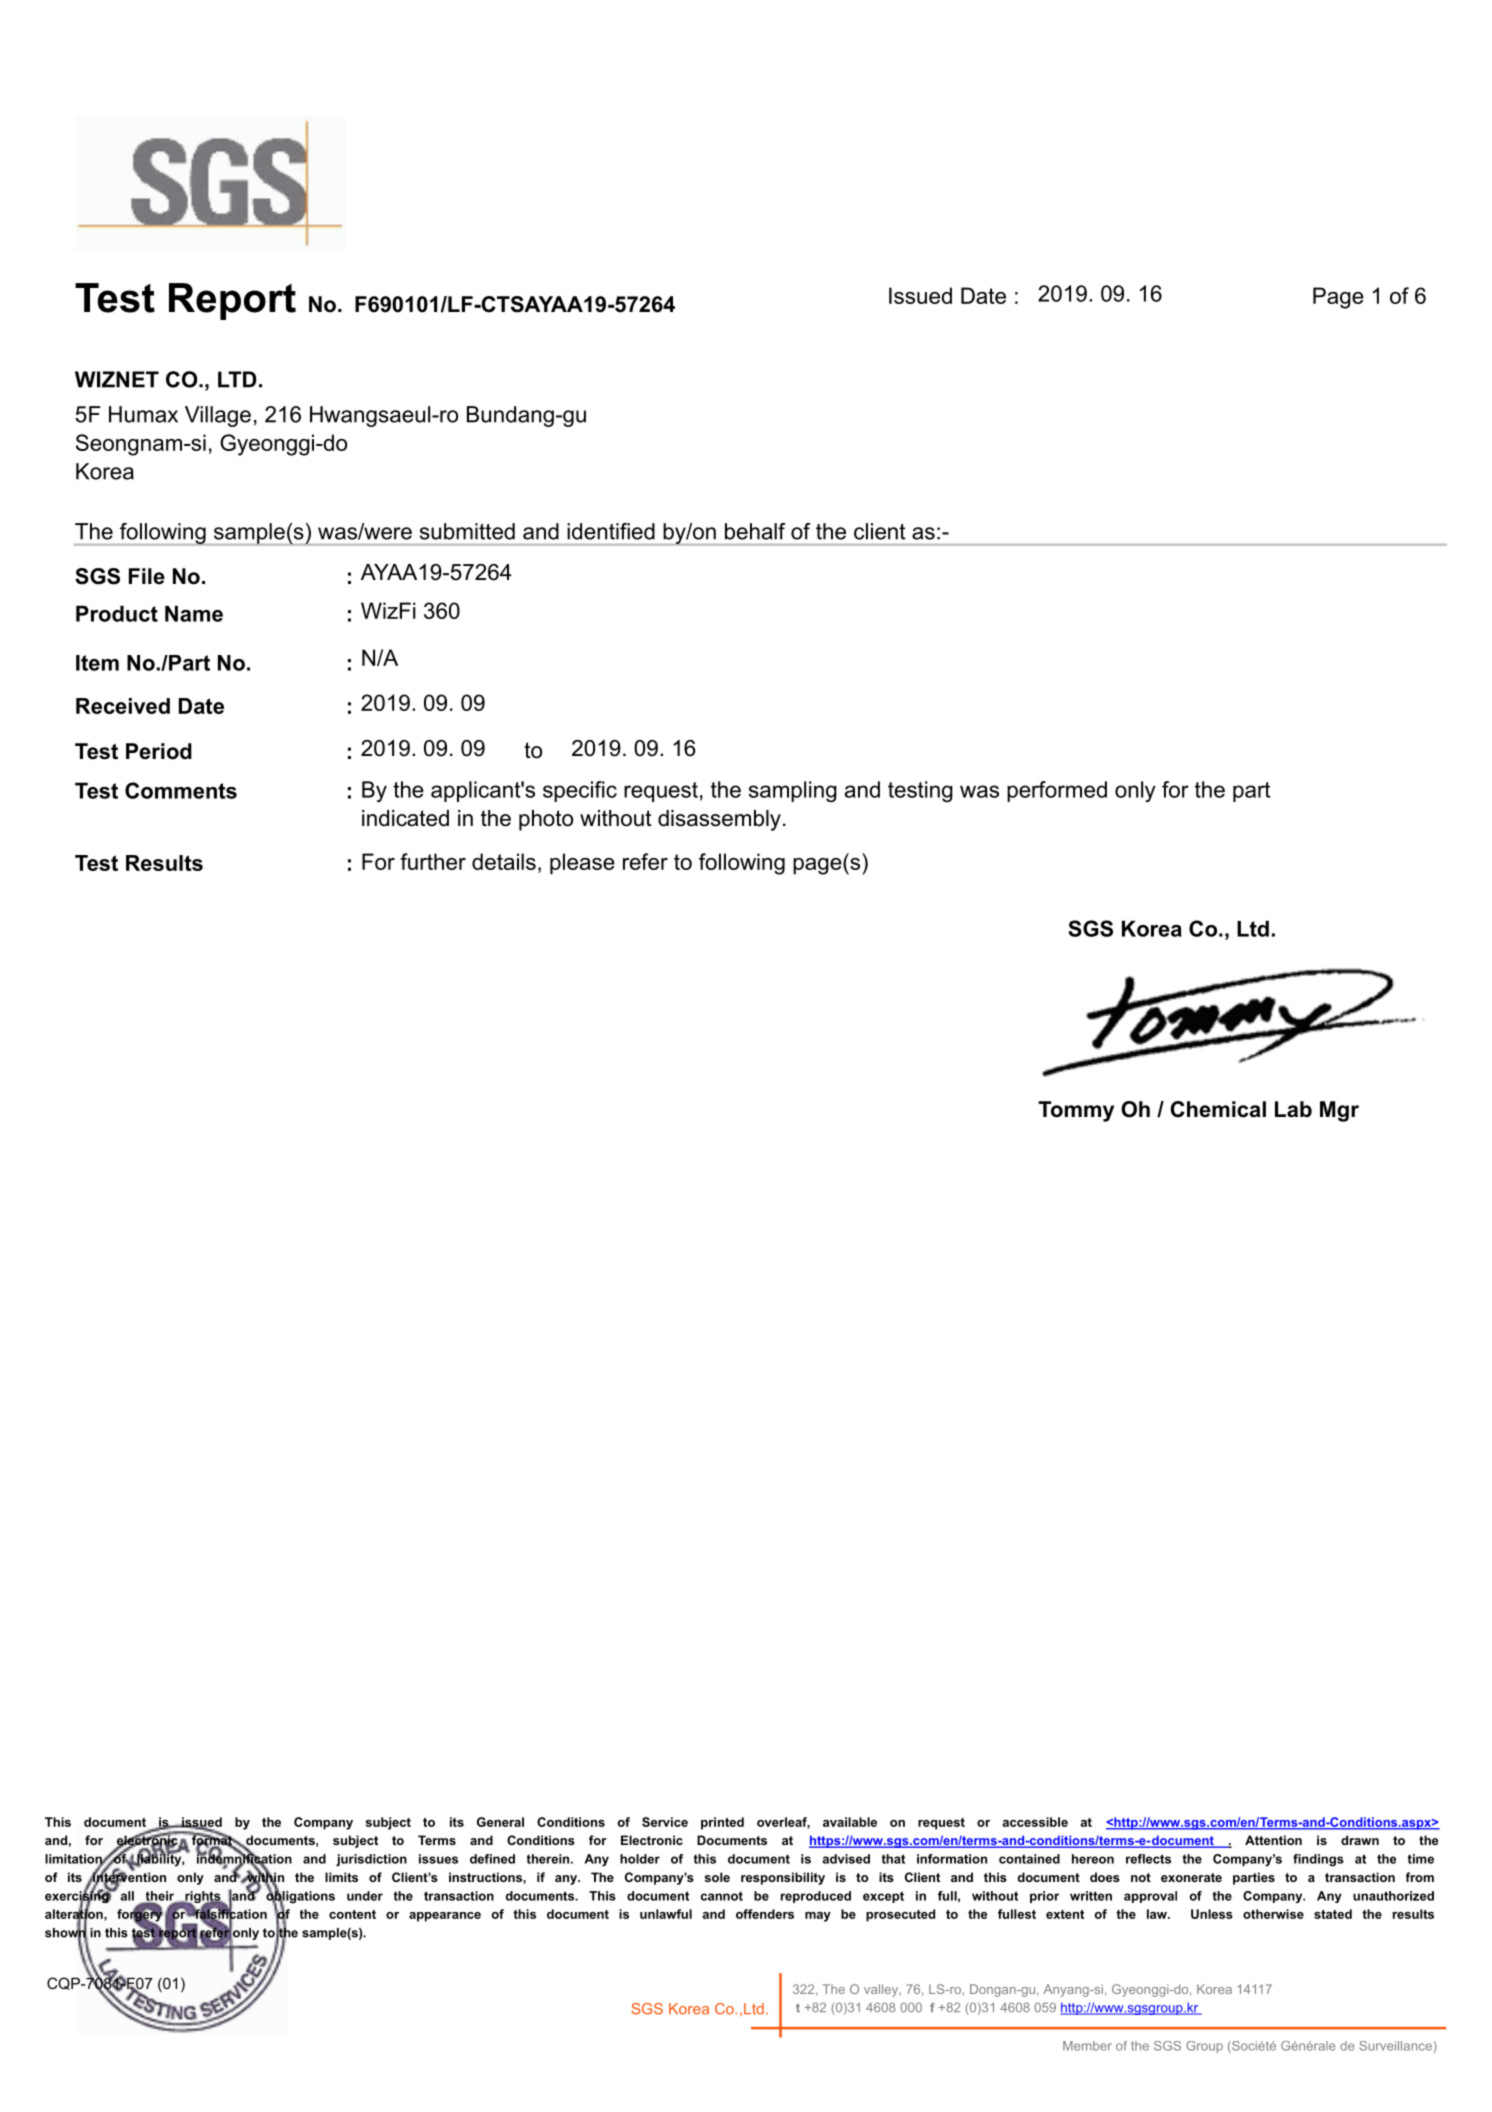 The width and height of the image is (1492, 2112). I want to click on disassembly, so click(719, 820).
